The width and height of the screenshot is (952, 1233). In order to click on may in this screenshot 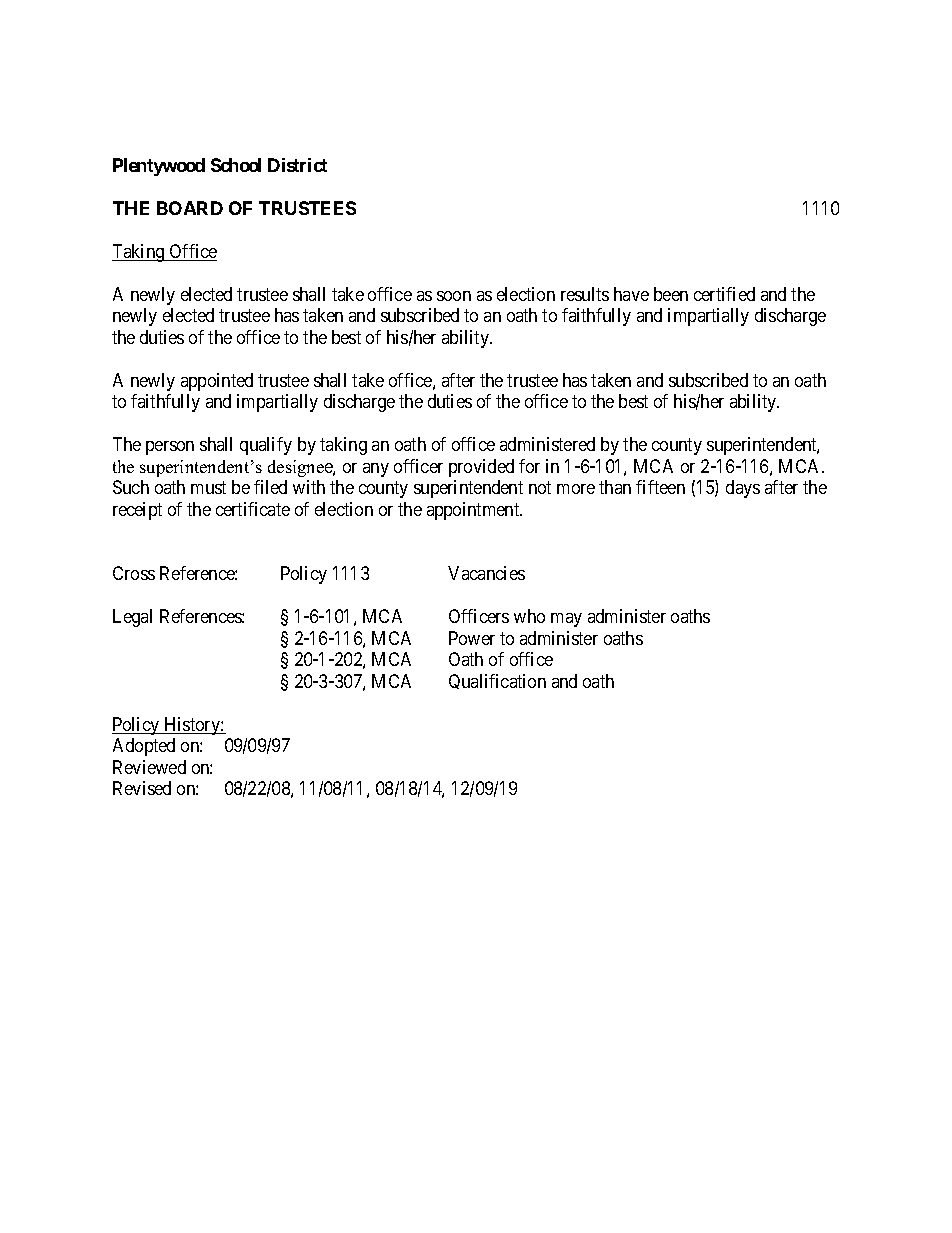, I will do `click(566, 620)`.
